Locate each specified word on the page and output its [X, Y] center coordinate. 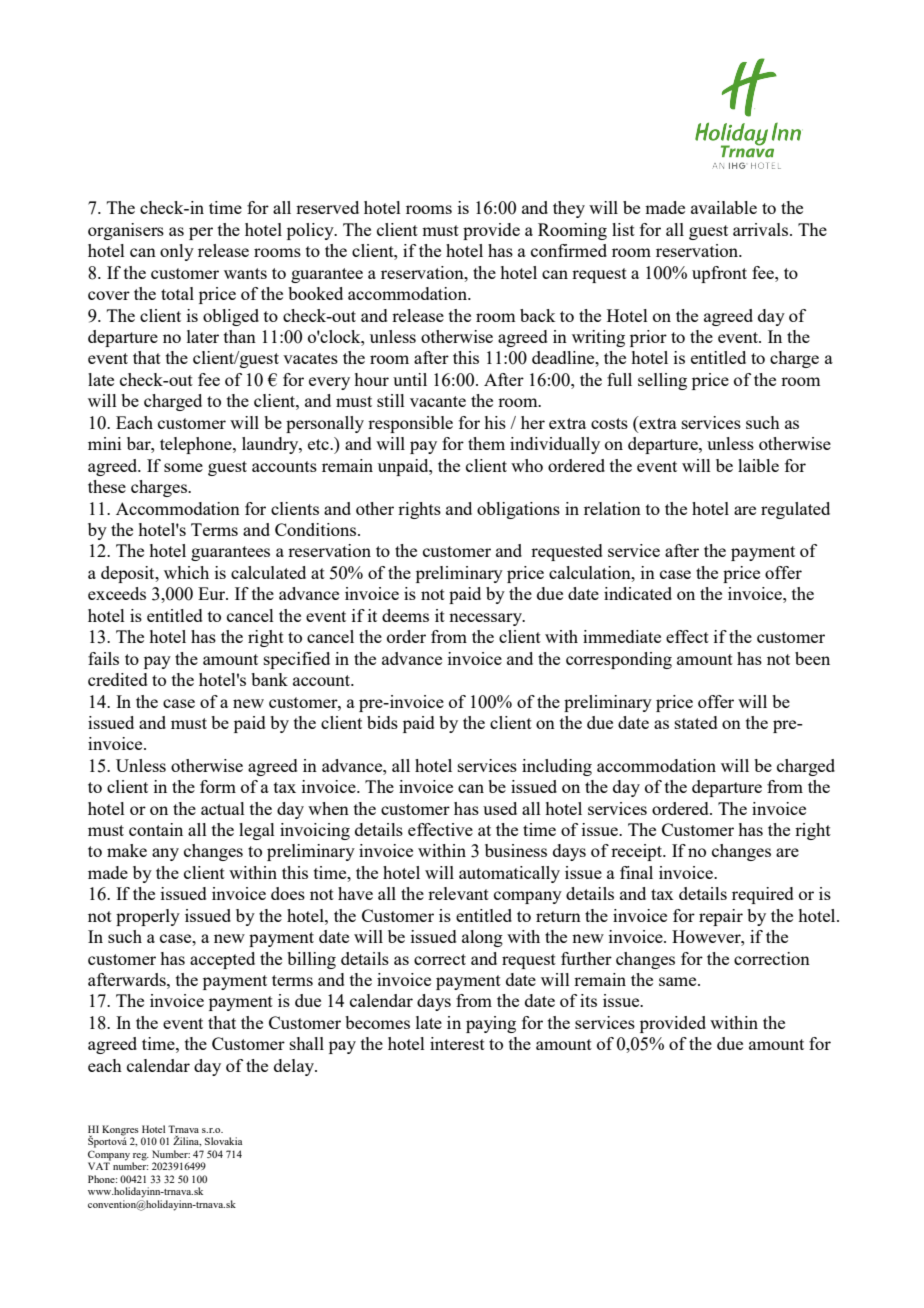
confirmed [569, 250]
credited [118, 679]
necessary [486, 619]
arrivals [762, 229]
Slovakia [224, 1141]
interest [457, 1043]
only [177, 252]
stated [696, 722]
